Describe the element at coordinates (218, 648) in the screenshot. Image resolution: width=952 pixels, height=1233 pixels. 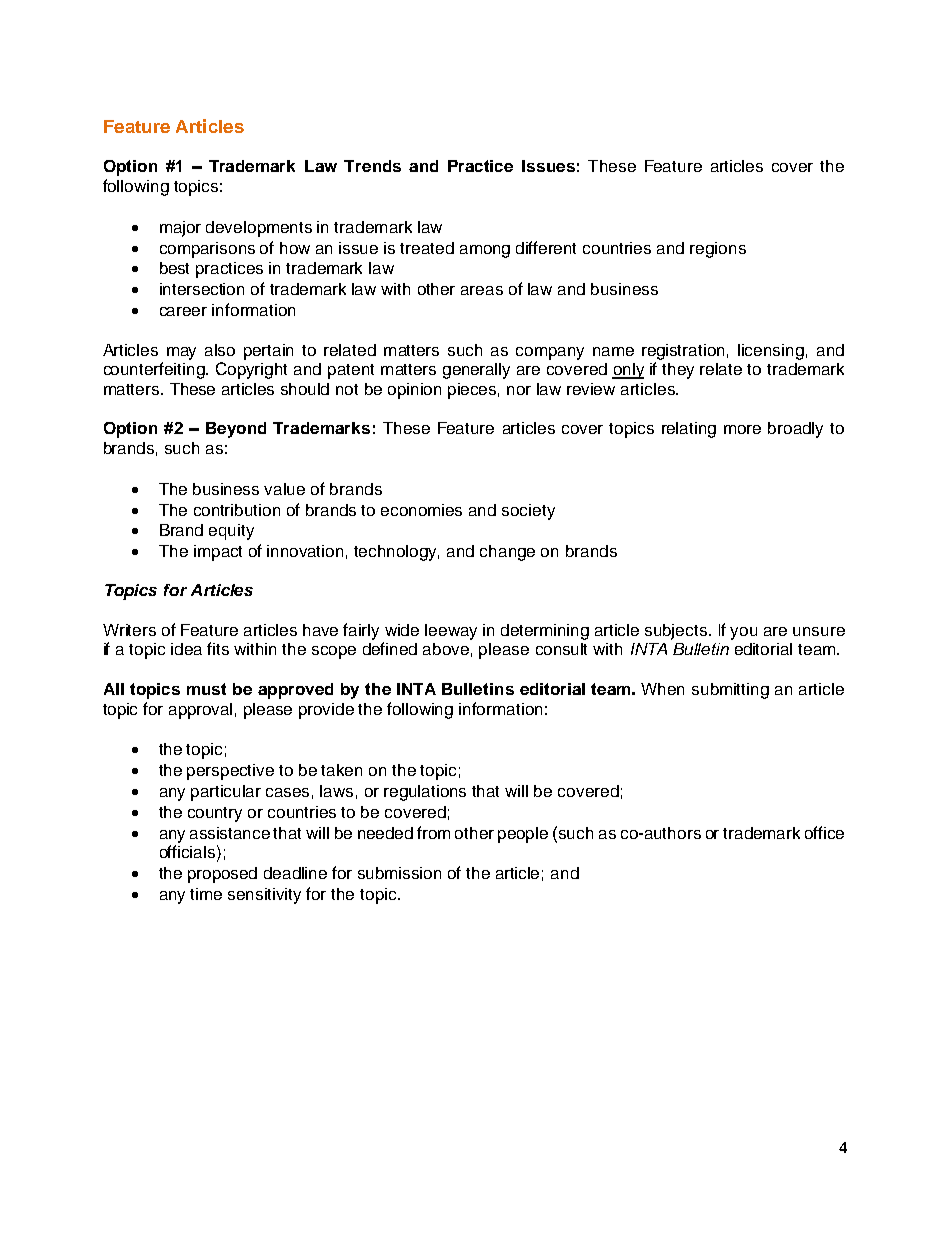
I see `fits` at that location.
